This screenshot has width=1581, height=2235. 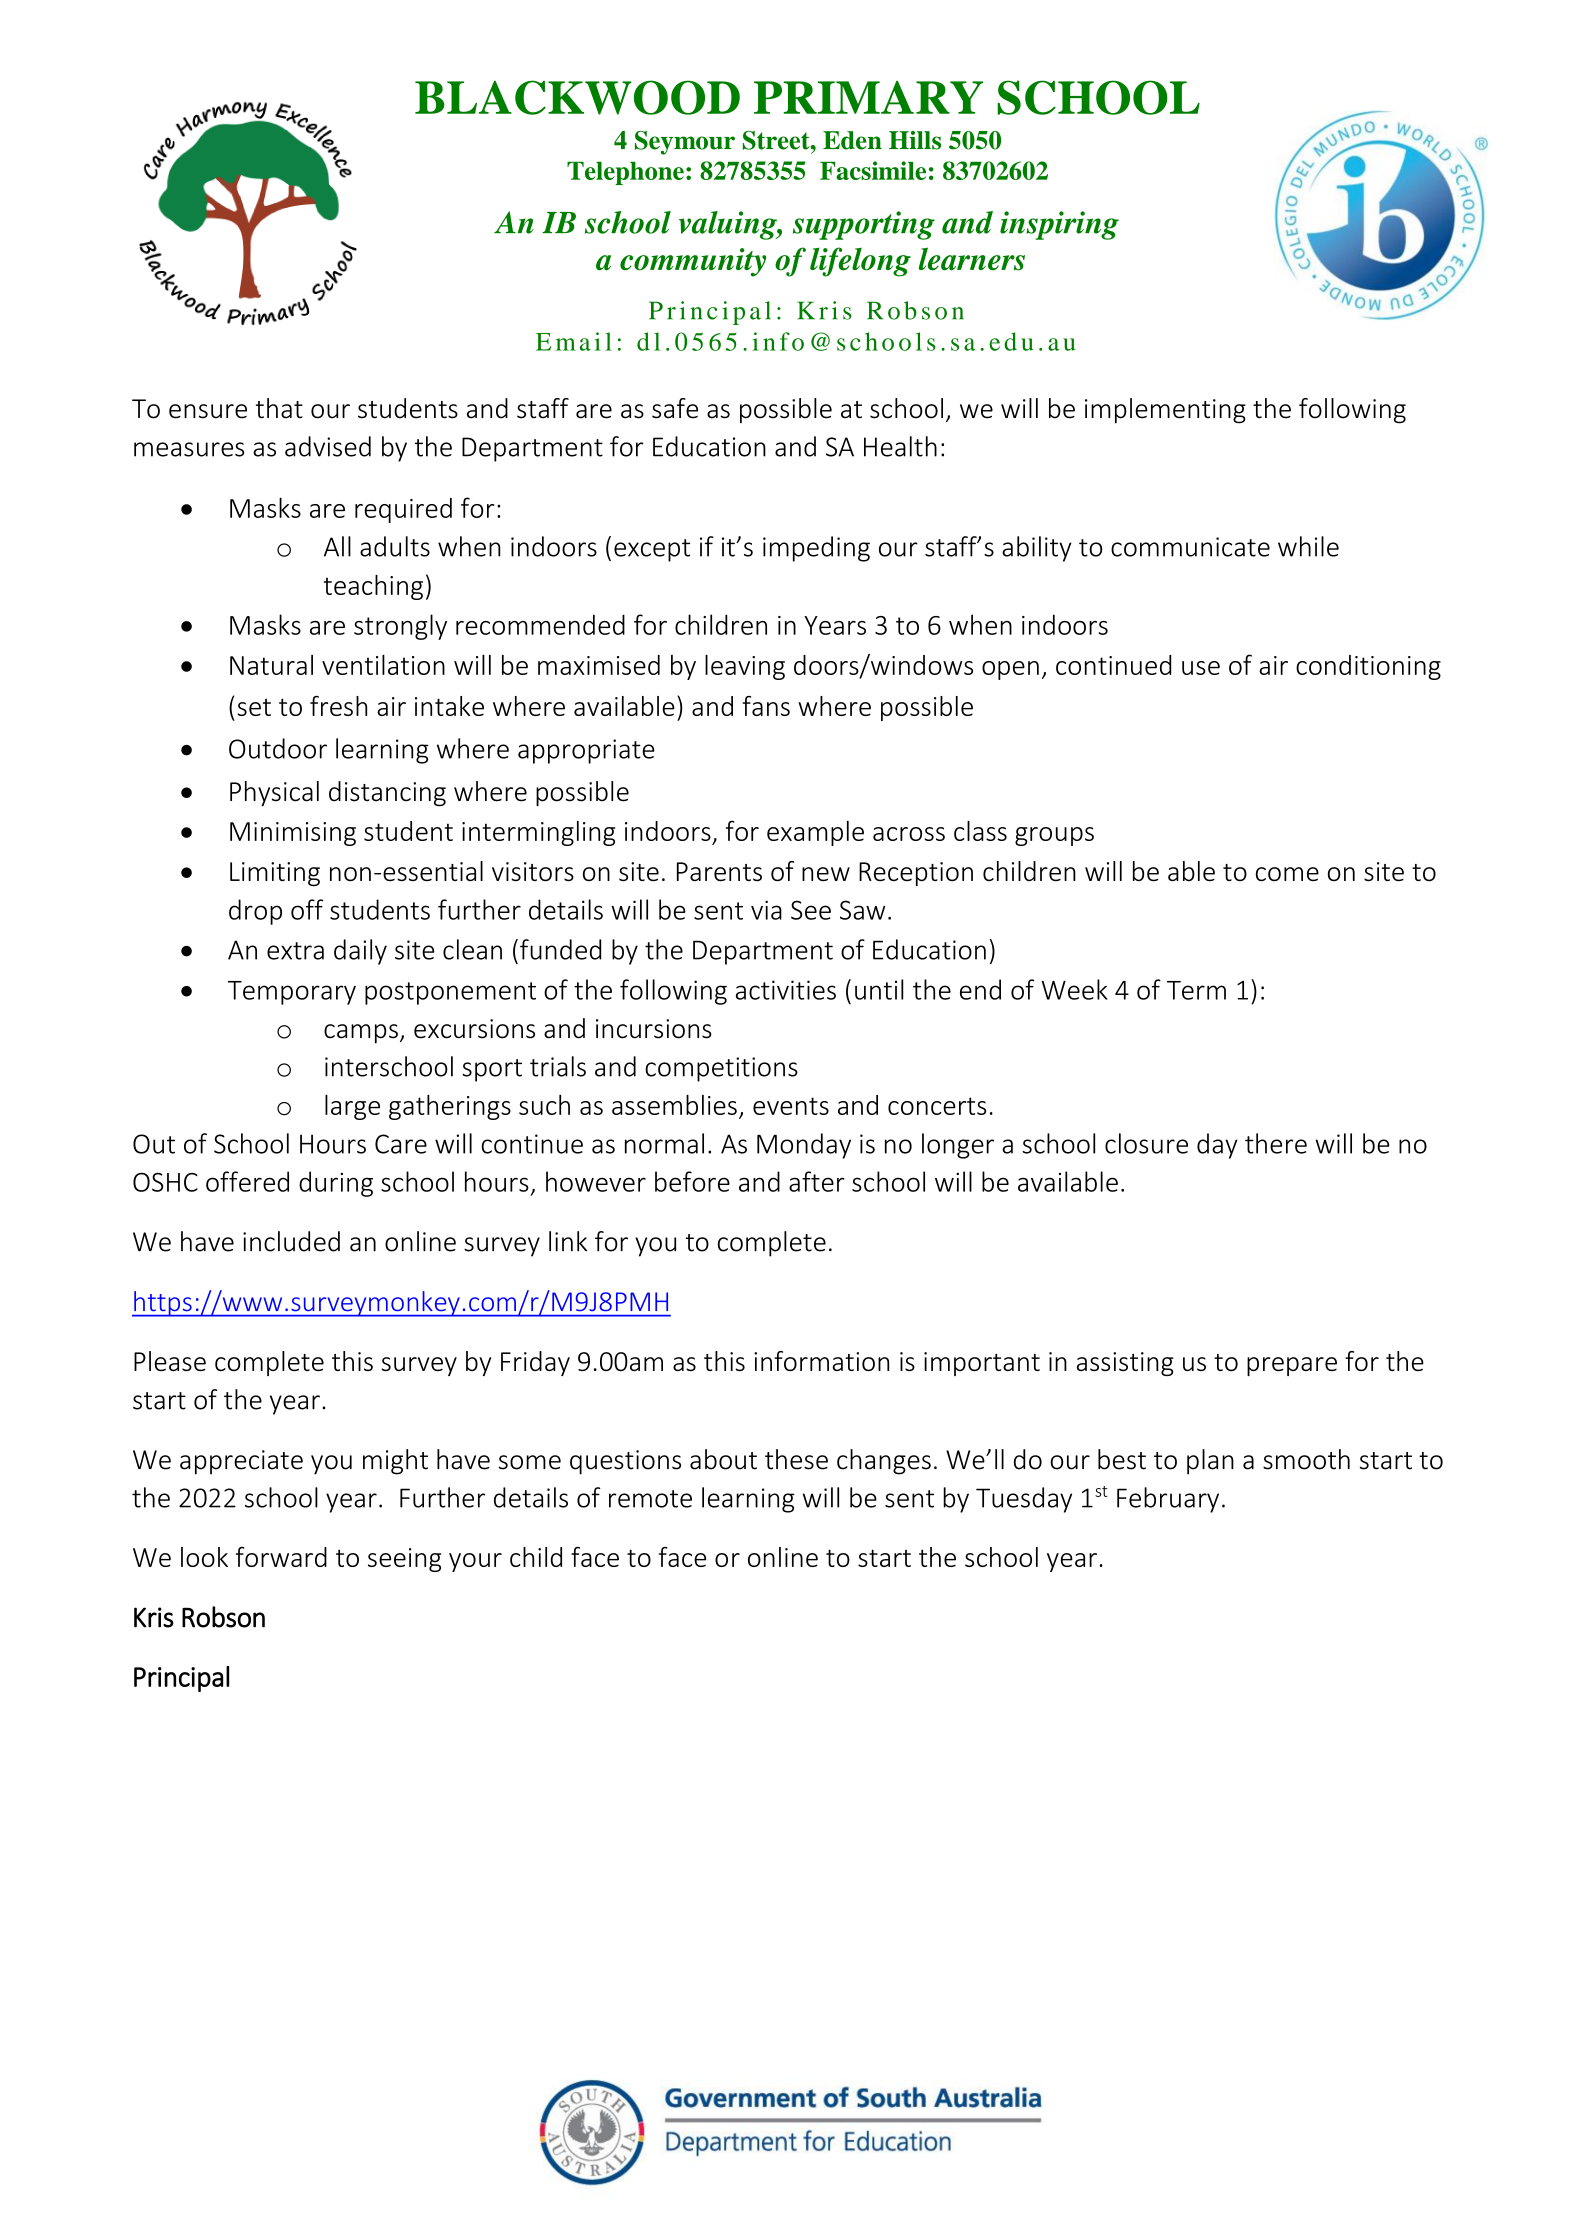 I want to click on Eden, so click(x=852, y=140).
